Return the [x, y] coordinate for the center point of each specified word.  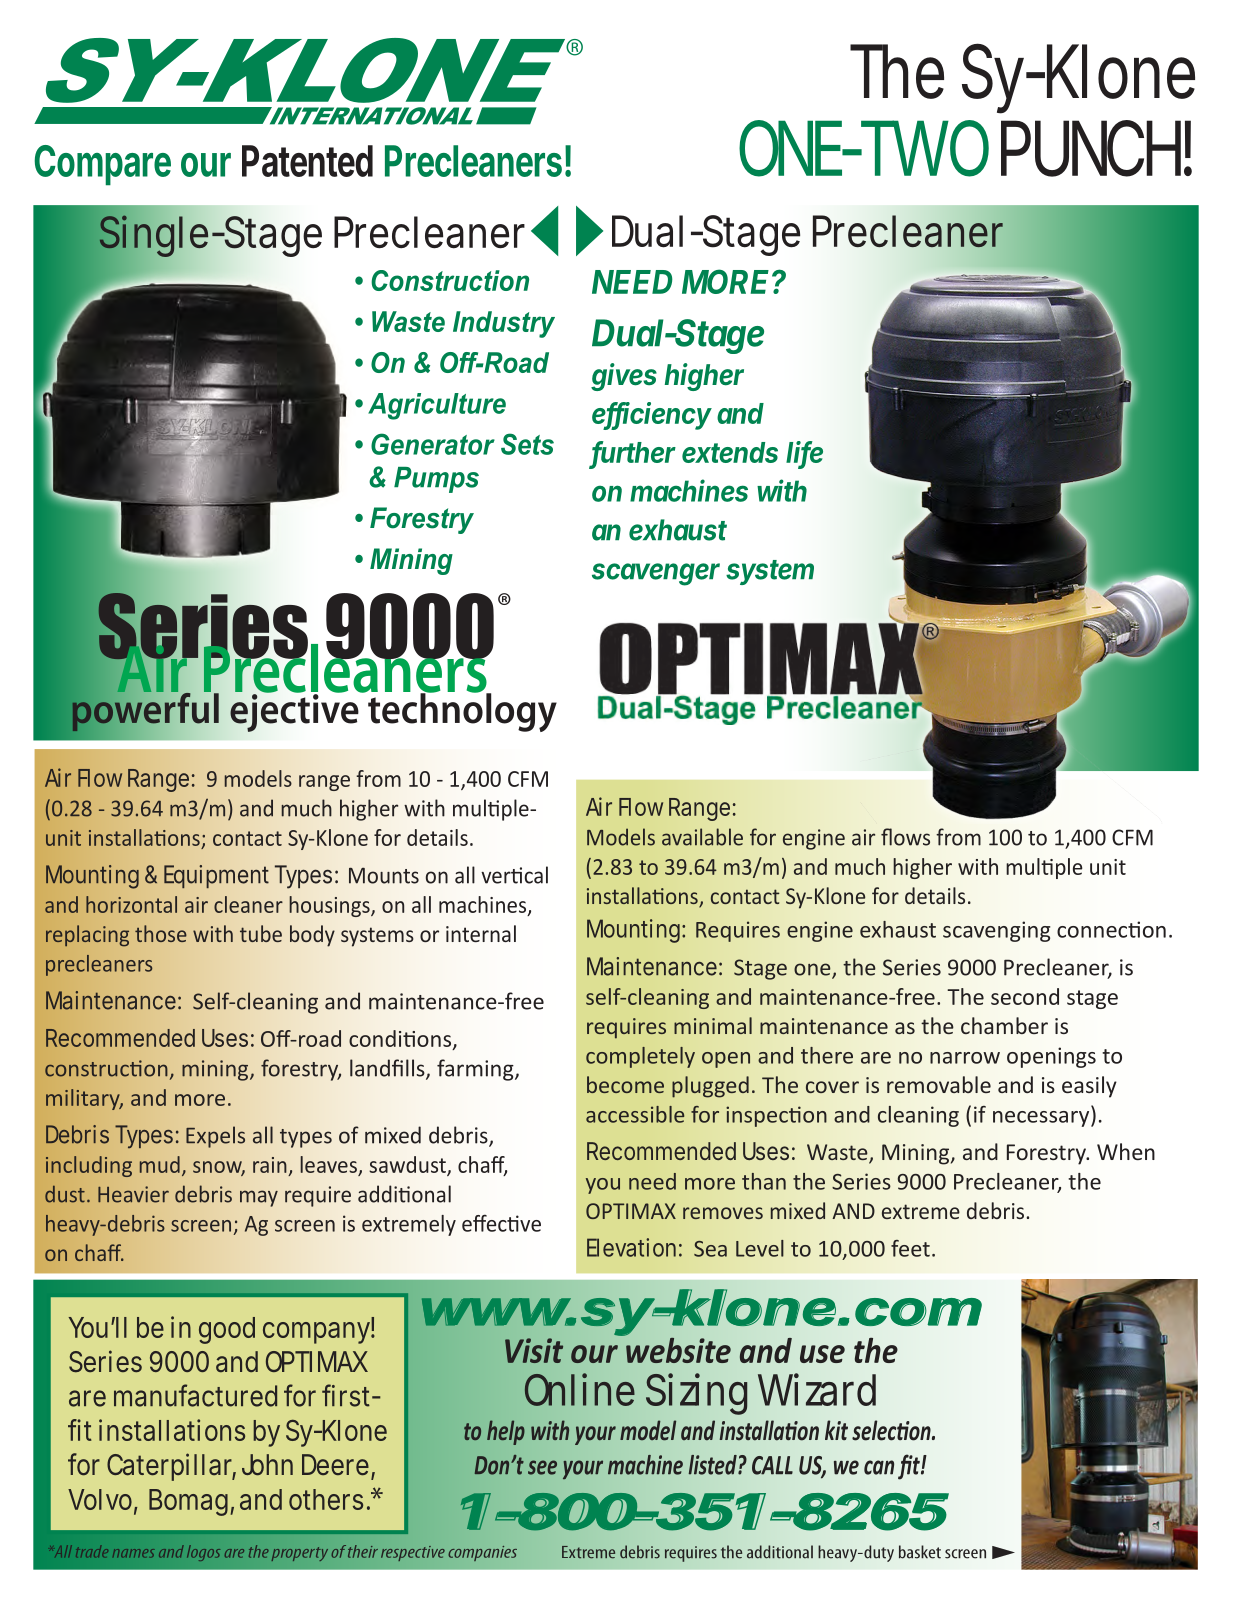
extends [730, 452]
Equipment [216, 877]
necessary [1042, 1119]
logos [203, 1553]
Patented [307, 161]
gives [624, 377]
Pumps [436, 480]
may [259, 1198]
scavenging [996, 931]
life [804, 453]
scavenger [656, 574]
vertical [514, 875]
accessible [635, 1114]
